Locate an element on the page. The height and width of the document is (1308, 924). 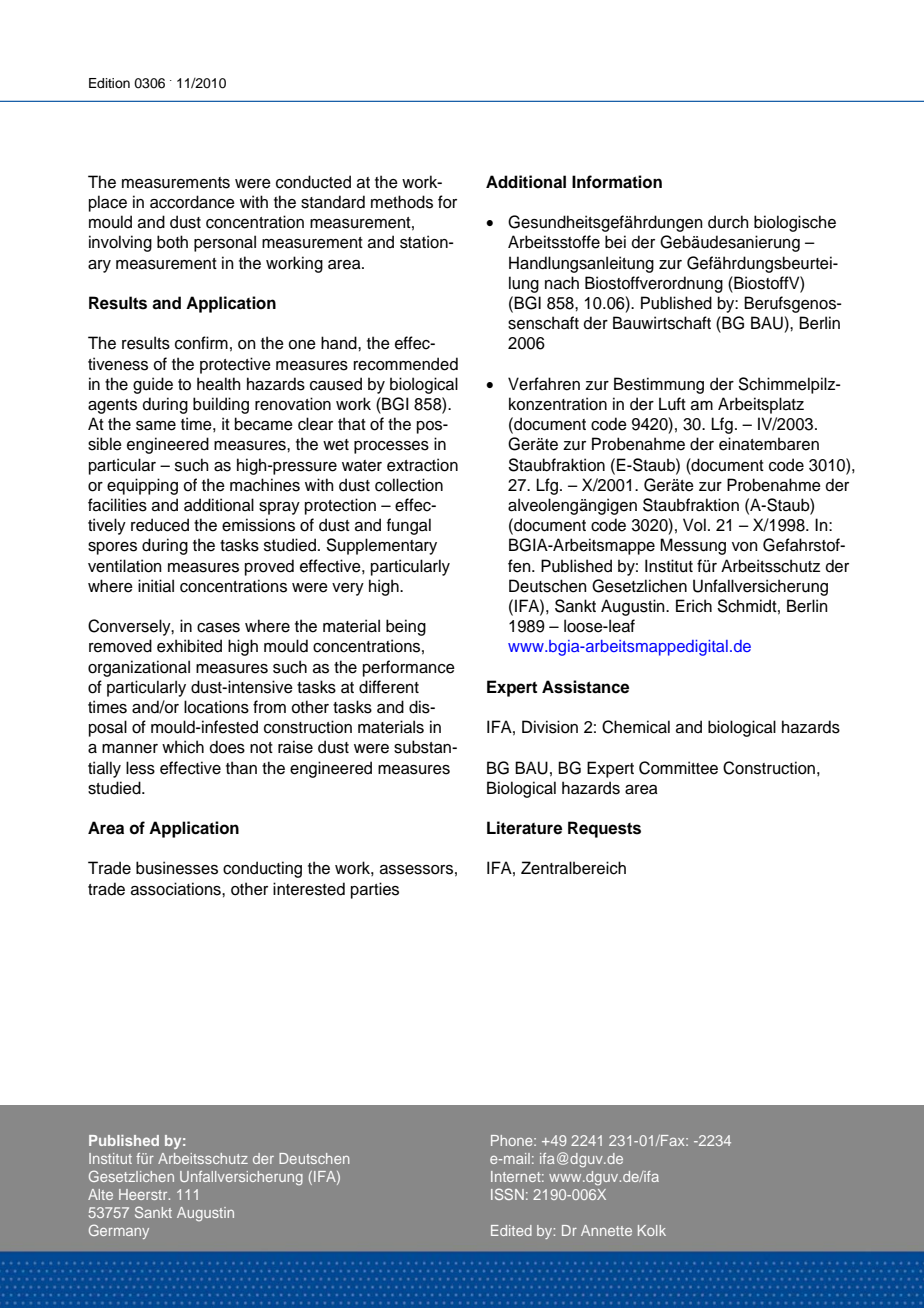
Kolk is located at coordinates (652, 1230).
